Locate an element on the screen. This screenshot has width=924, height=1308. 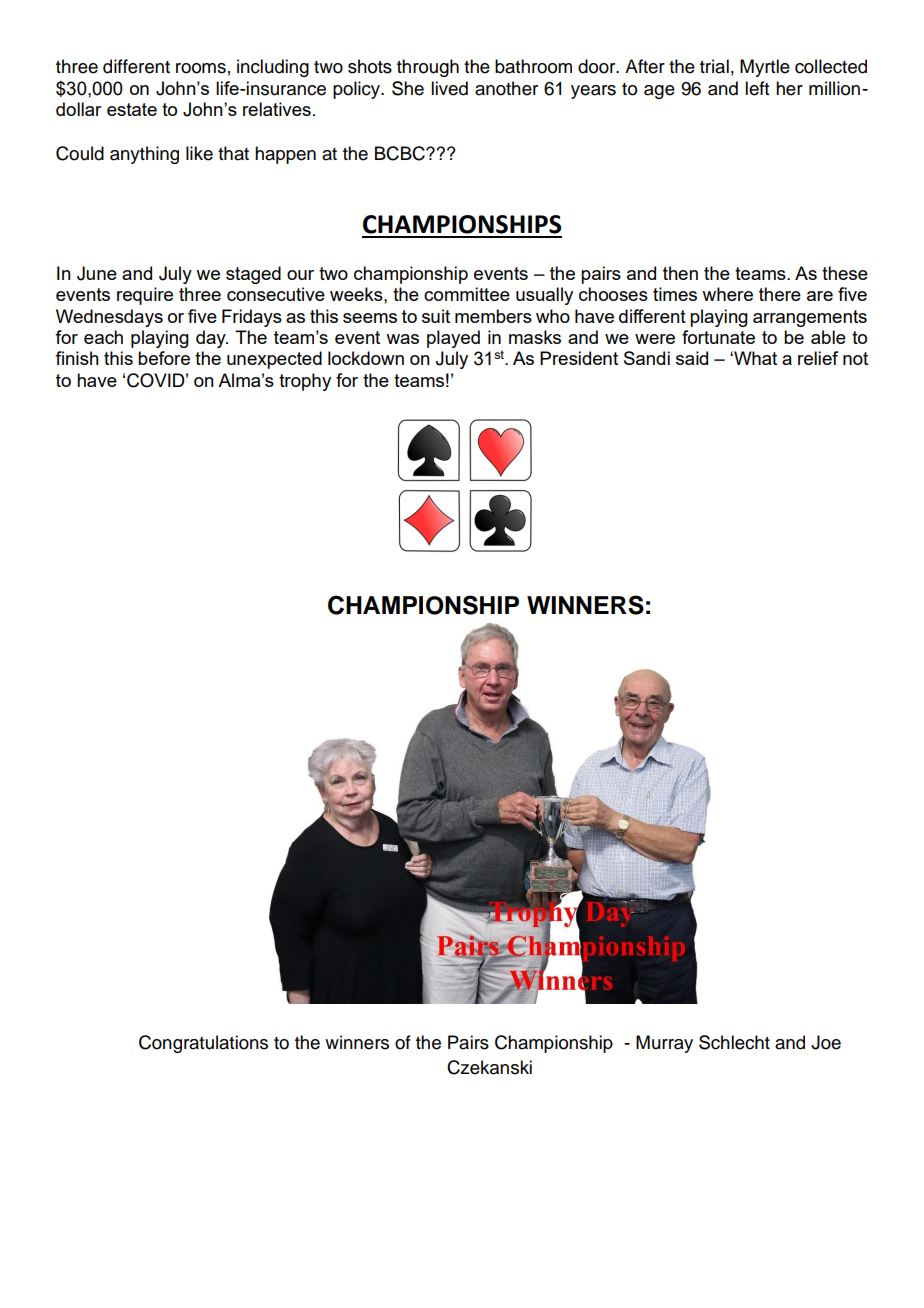
lockdown is located at coordinates (366, 358).
